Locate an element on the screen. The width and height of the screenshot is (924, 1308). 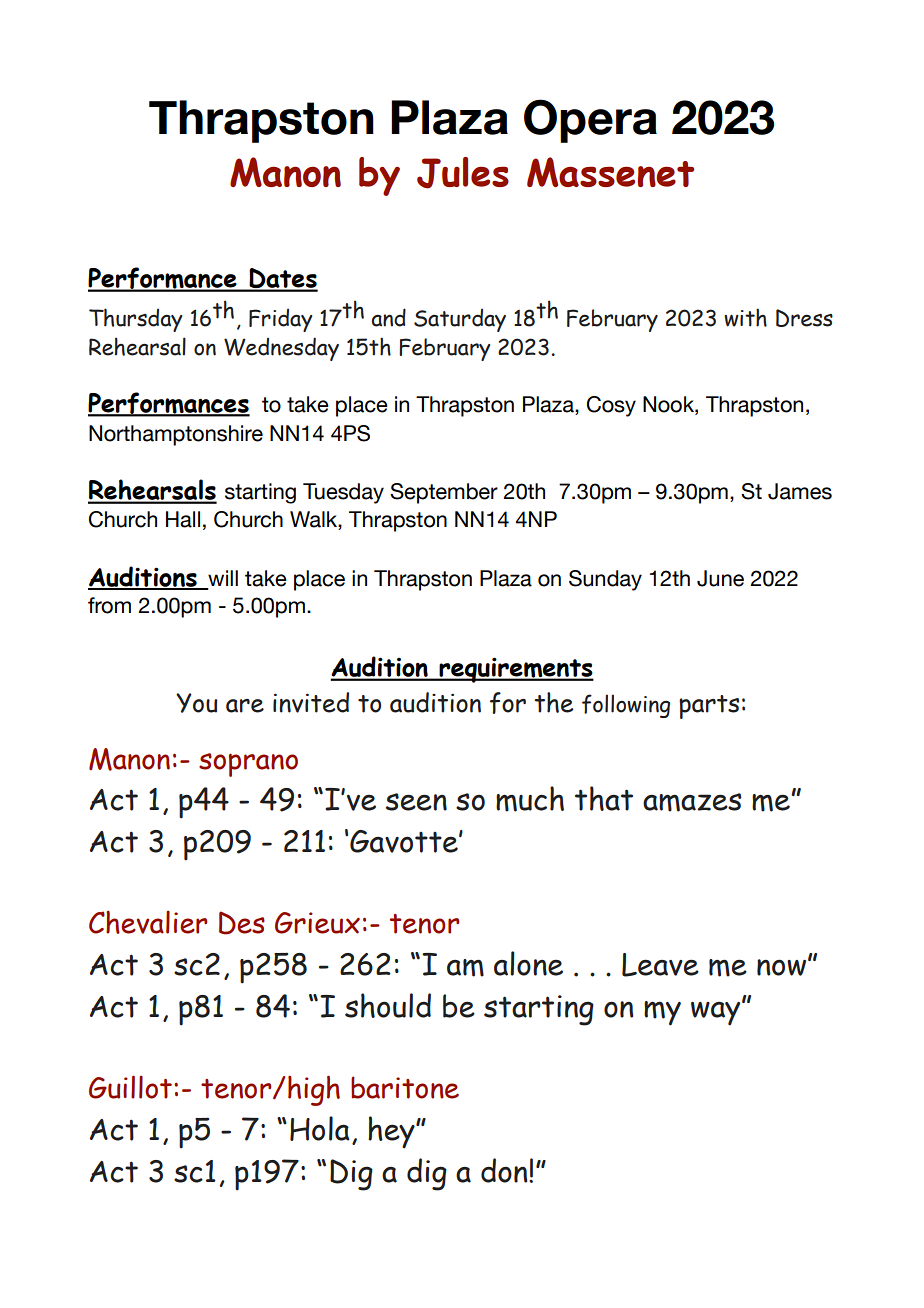
James is located at coordinates (800, 491).
